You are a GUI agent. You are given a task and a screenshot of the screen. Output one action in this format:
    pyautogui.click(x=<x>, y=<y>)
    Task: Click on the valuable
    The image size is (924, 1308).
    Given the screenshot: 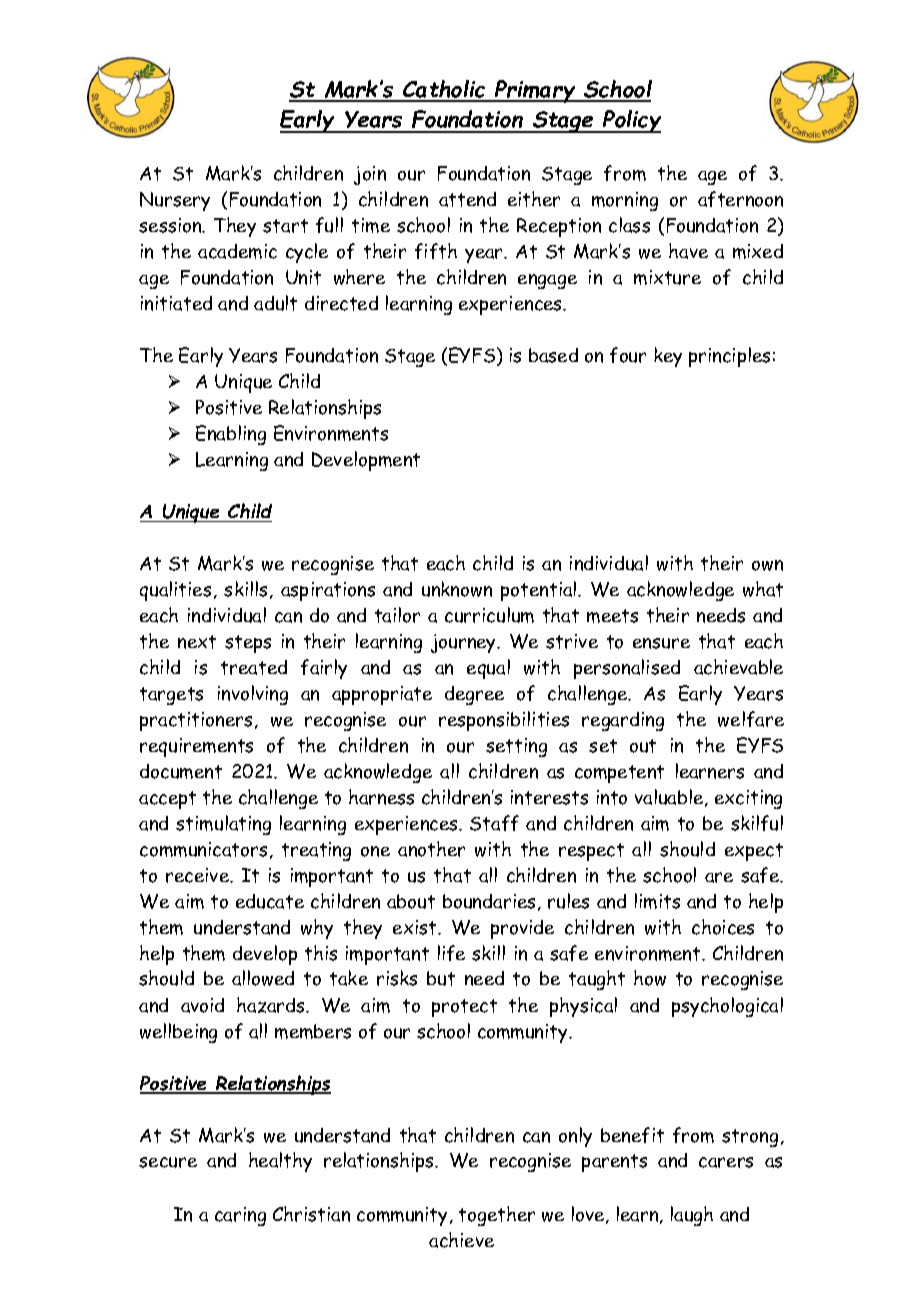 What is the action you would take?
    pyautogui.click(x=670, y=798)
